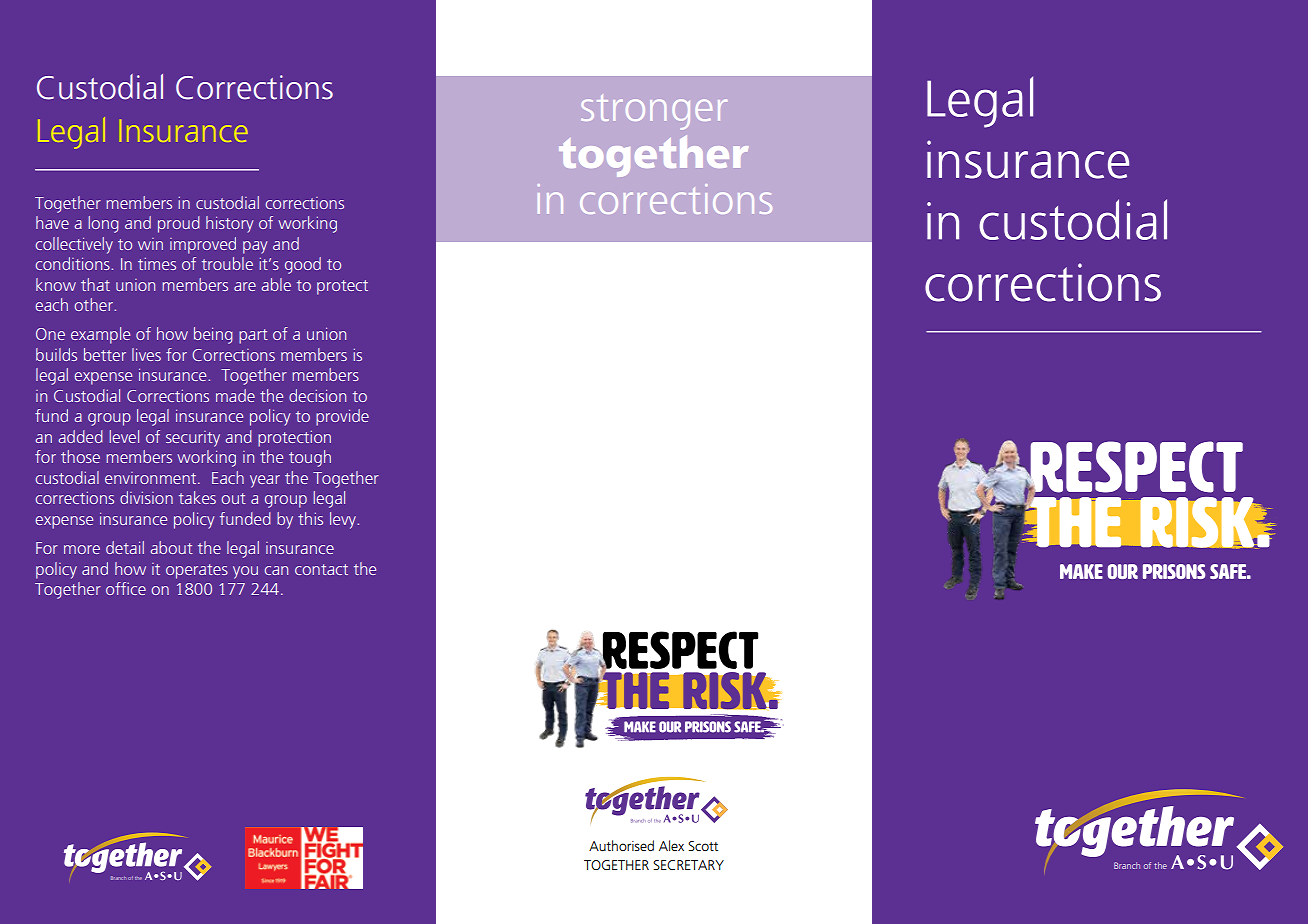 This screenshot has width=1308, height=924. Describe the element at coordinates (126, 588) in the screenshot. I see `office` at that location.
